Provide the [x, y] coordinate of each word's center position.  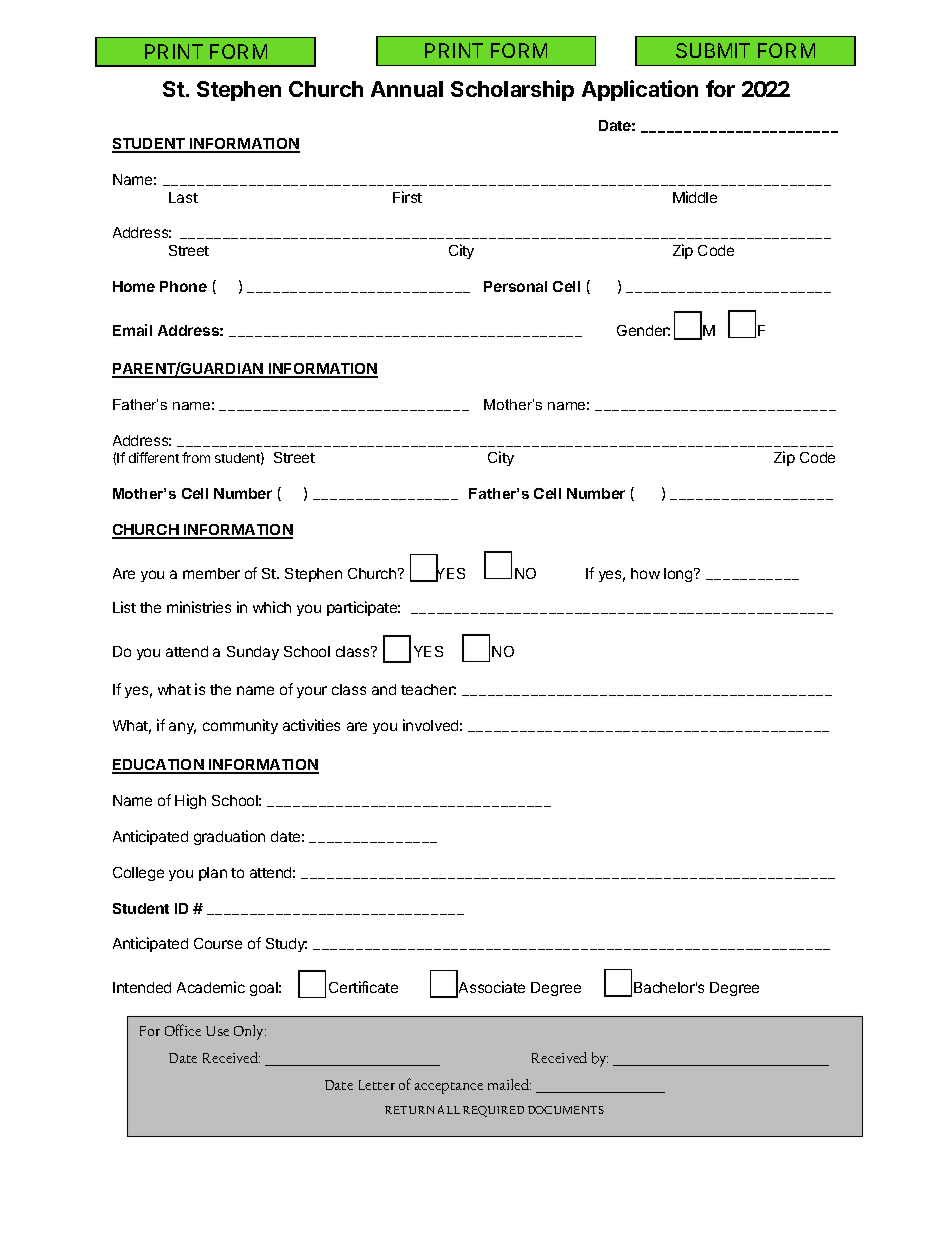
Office [183, 1030]
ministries [199, 607]
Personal [515, 286]
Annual [407, 89]
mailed [509, 1084]
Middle [695, 197]
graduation [229, 837]
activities [311, 725]
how [645, 573]
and [384, 689]
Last [183, 197]
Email [132, 330]
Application [640, 90]
